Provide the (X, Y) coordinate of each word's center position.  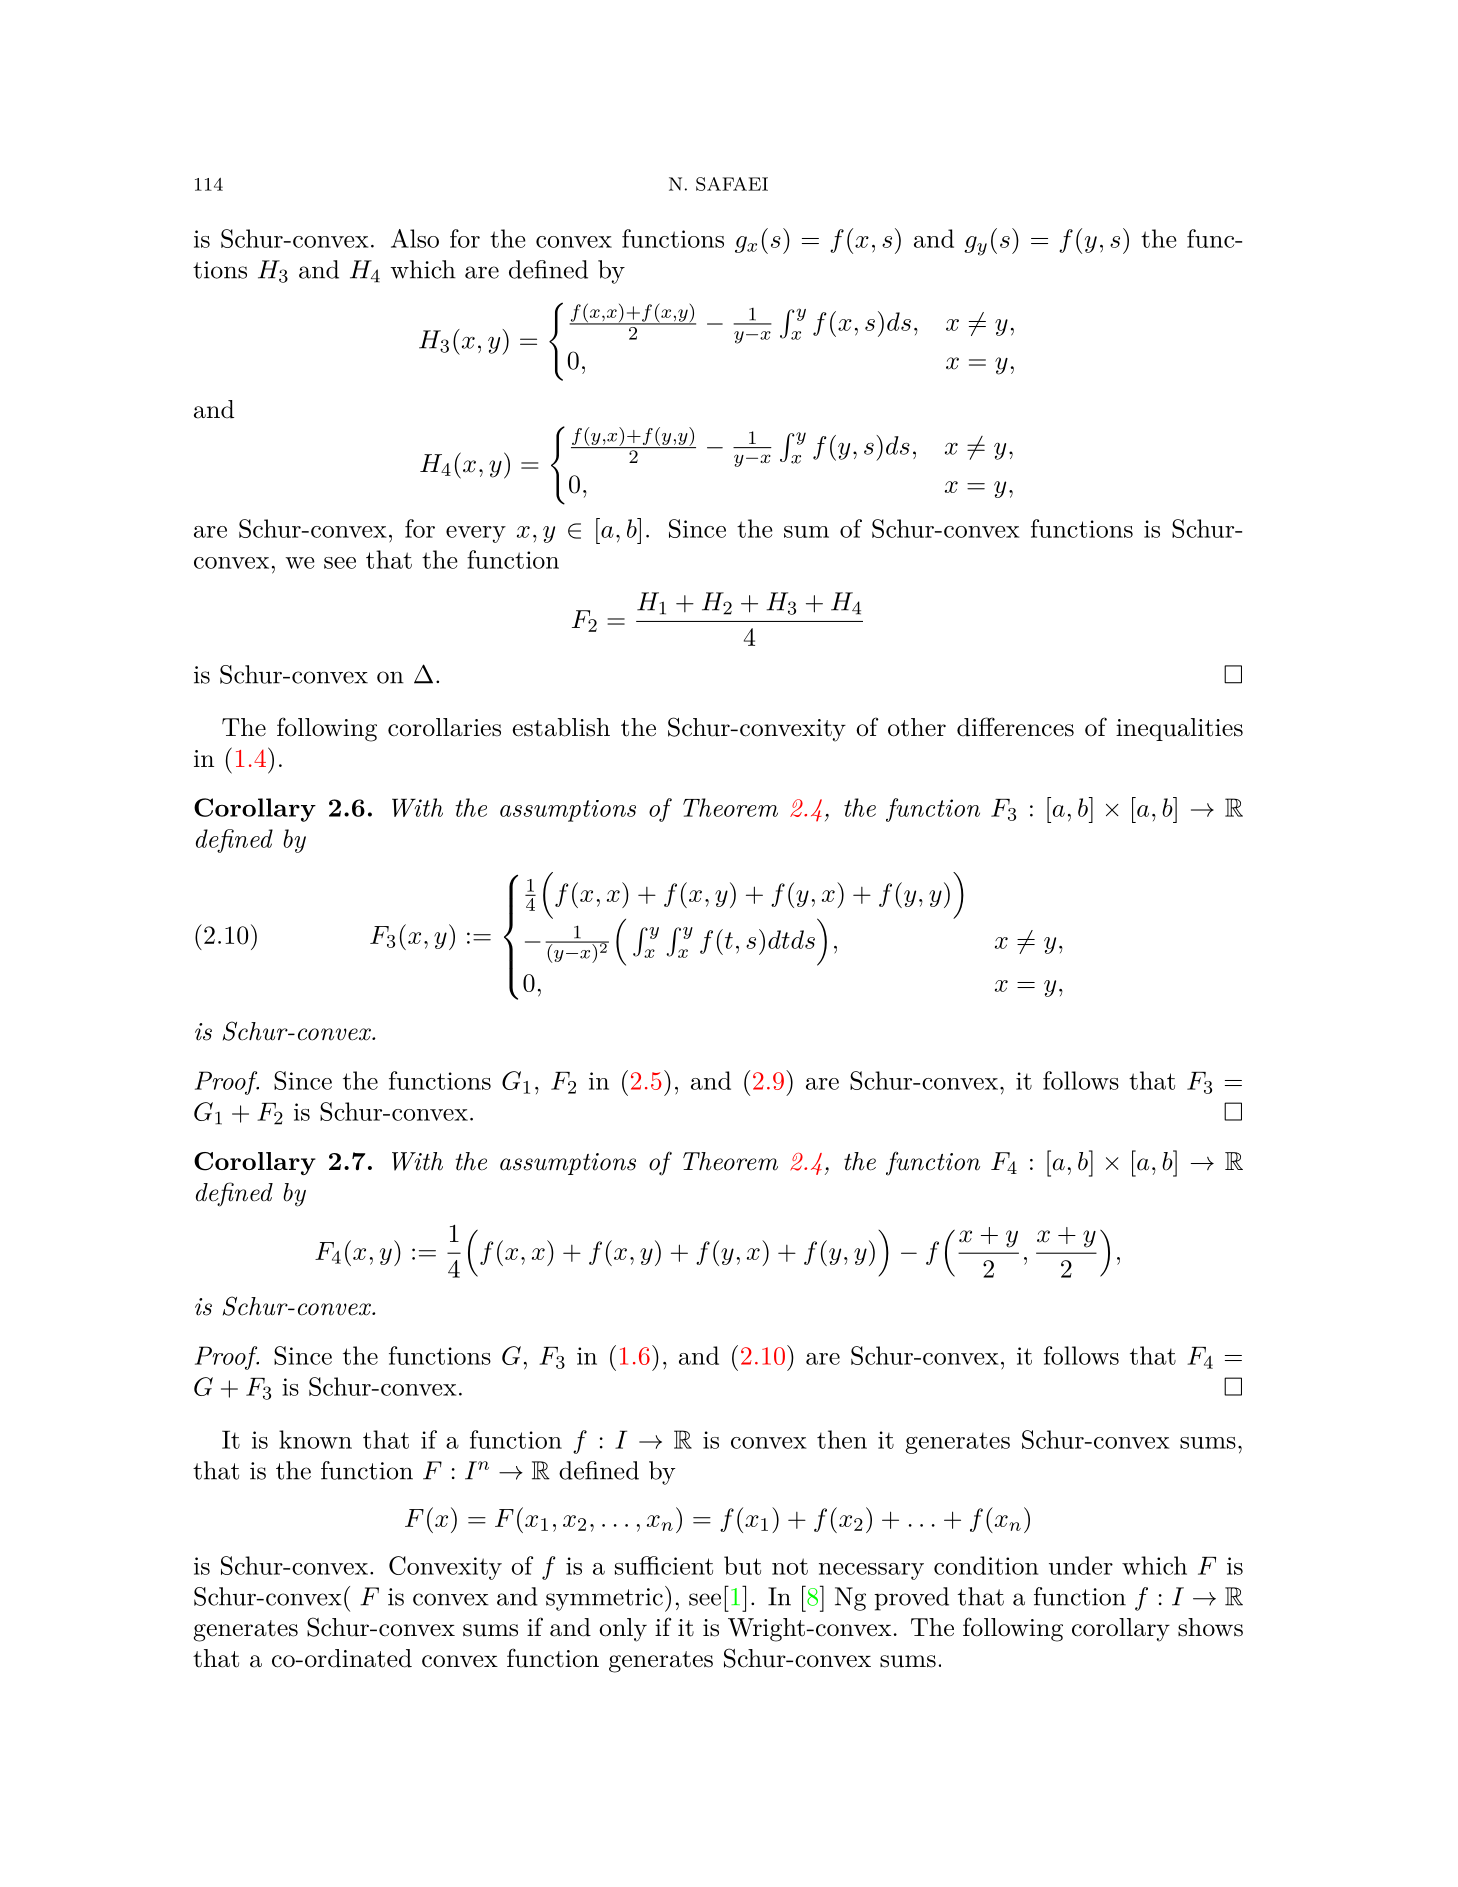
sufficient (664, 1565)
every (476, 534)
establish (561, 727)
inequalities (1179, 729)
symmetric (604, 1599)
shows (1210, 1627)
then (842, 1439)
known (315, 1439)
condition (986, 1565)
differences (1015, 727)
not (790, 1566)
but (742, 1565)
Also (415, 238)
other (917, 727)
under (1081, 1565)
